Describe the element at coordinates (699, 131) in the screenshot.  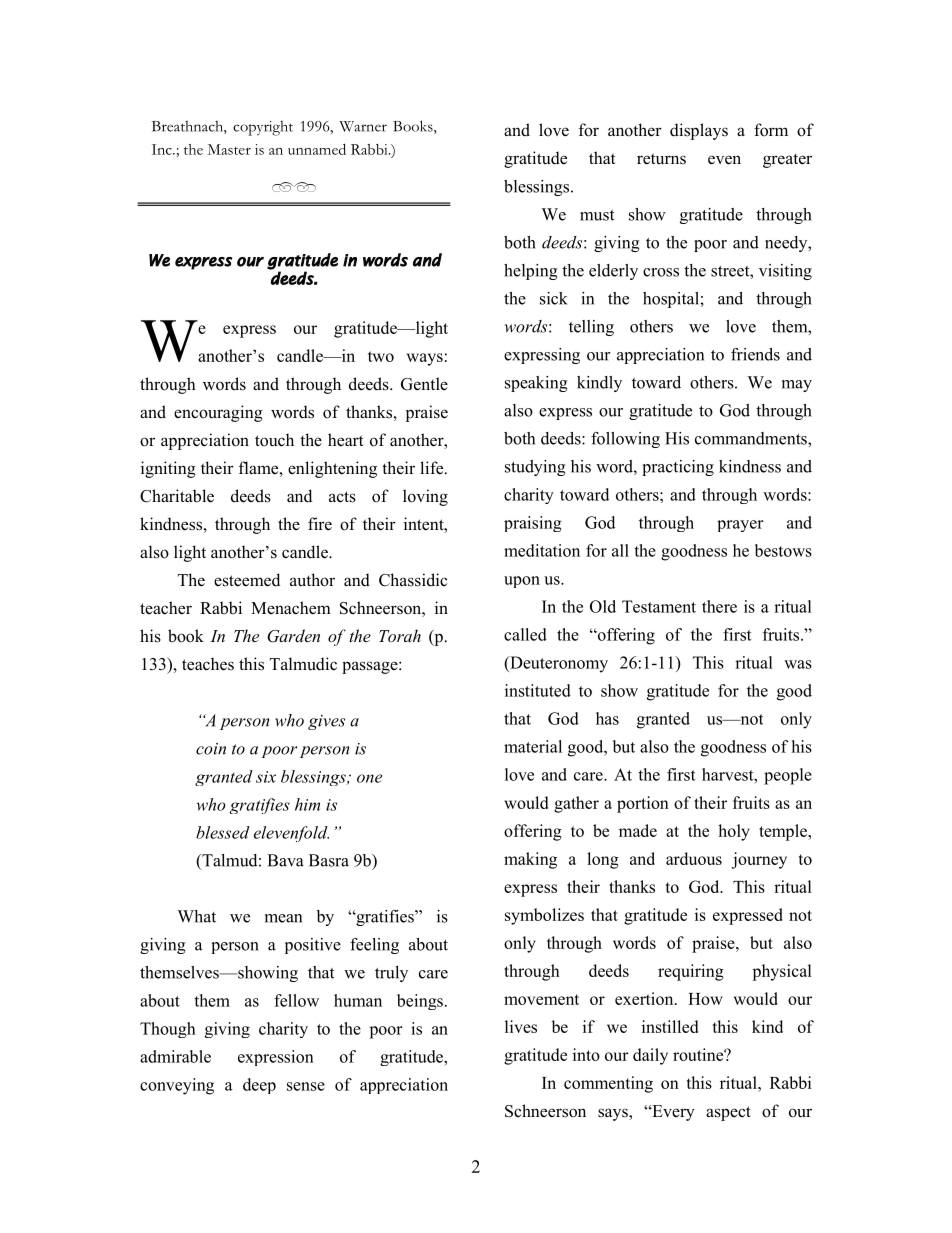
I see `displays` at that location.
